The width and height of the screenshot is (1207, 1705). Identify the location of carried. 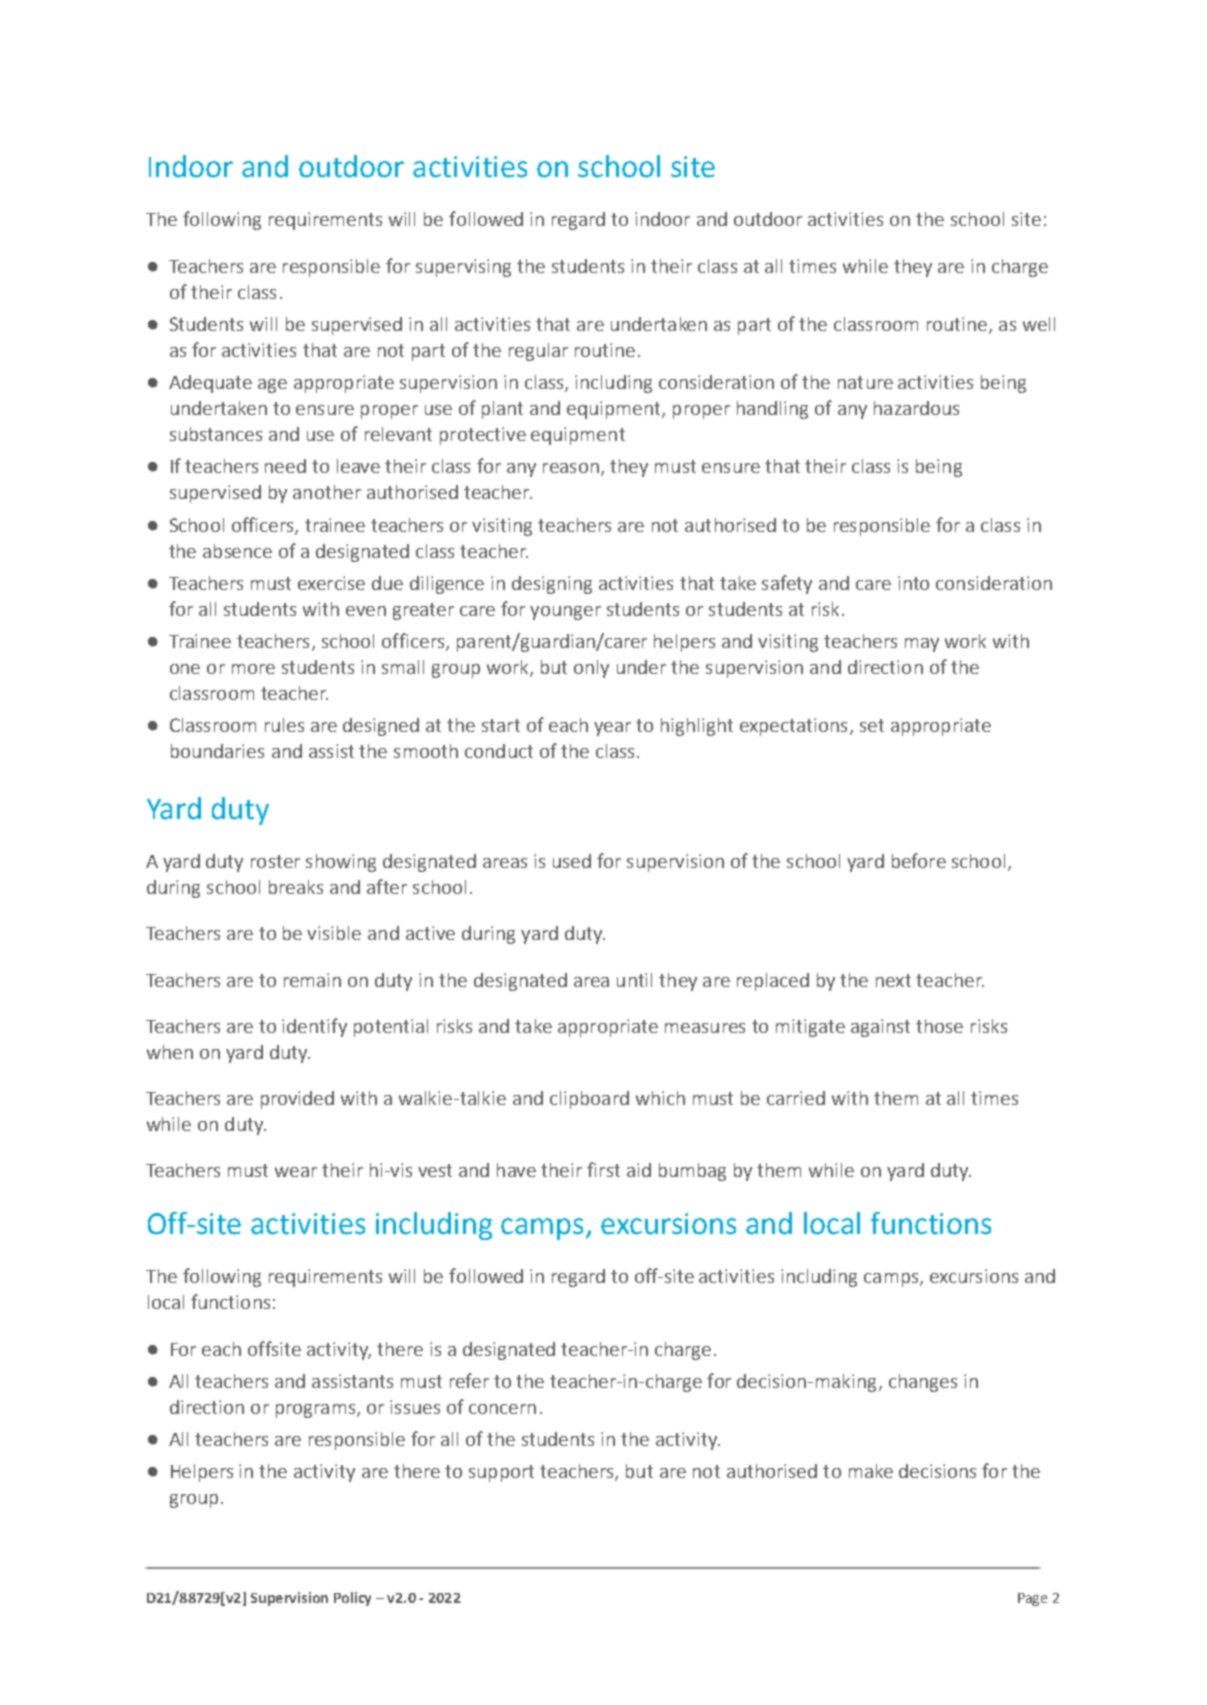
(796, 1098).
